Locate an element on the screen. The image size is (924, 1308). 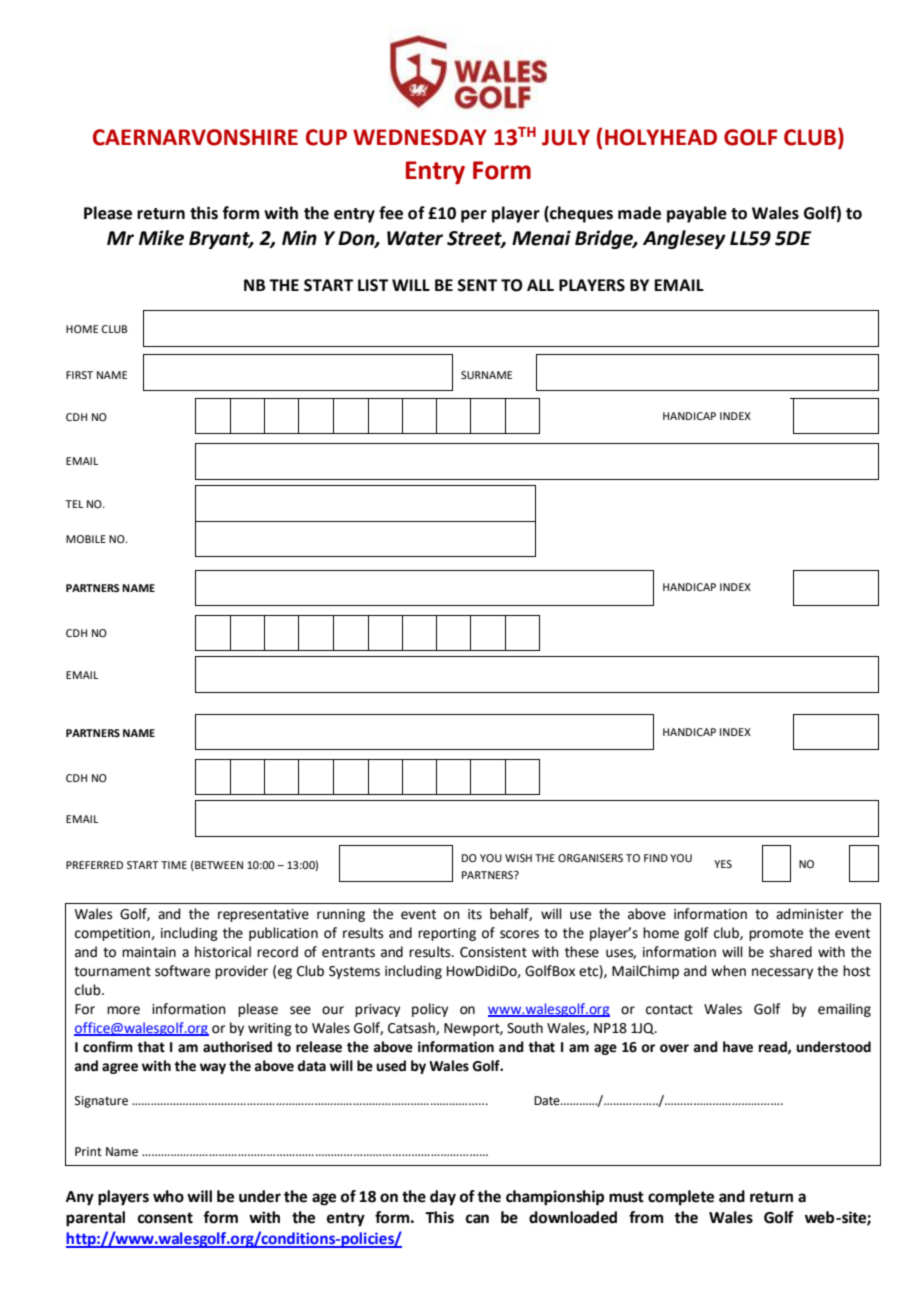
necessary is located at coordinates (782, 973).
